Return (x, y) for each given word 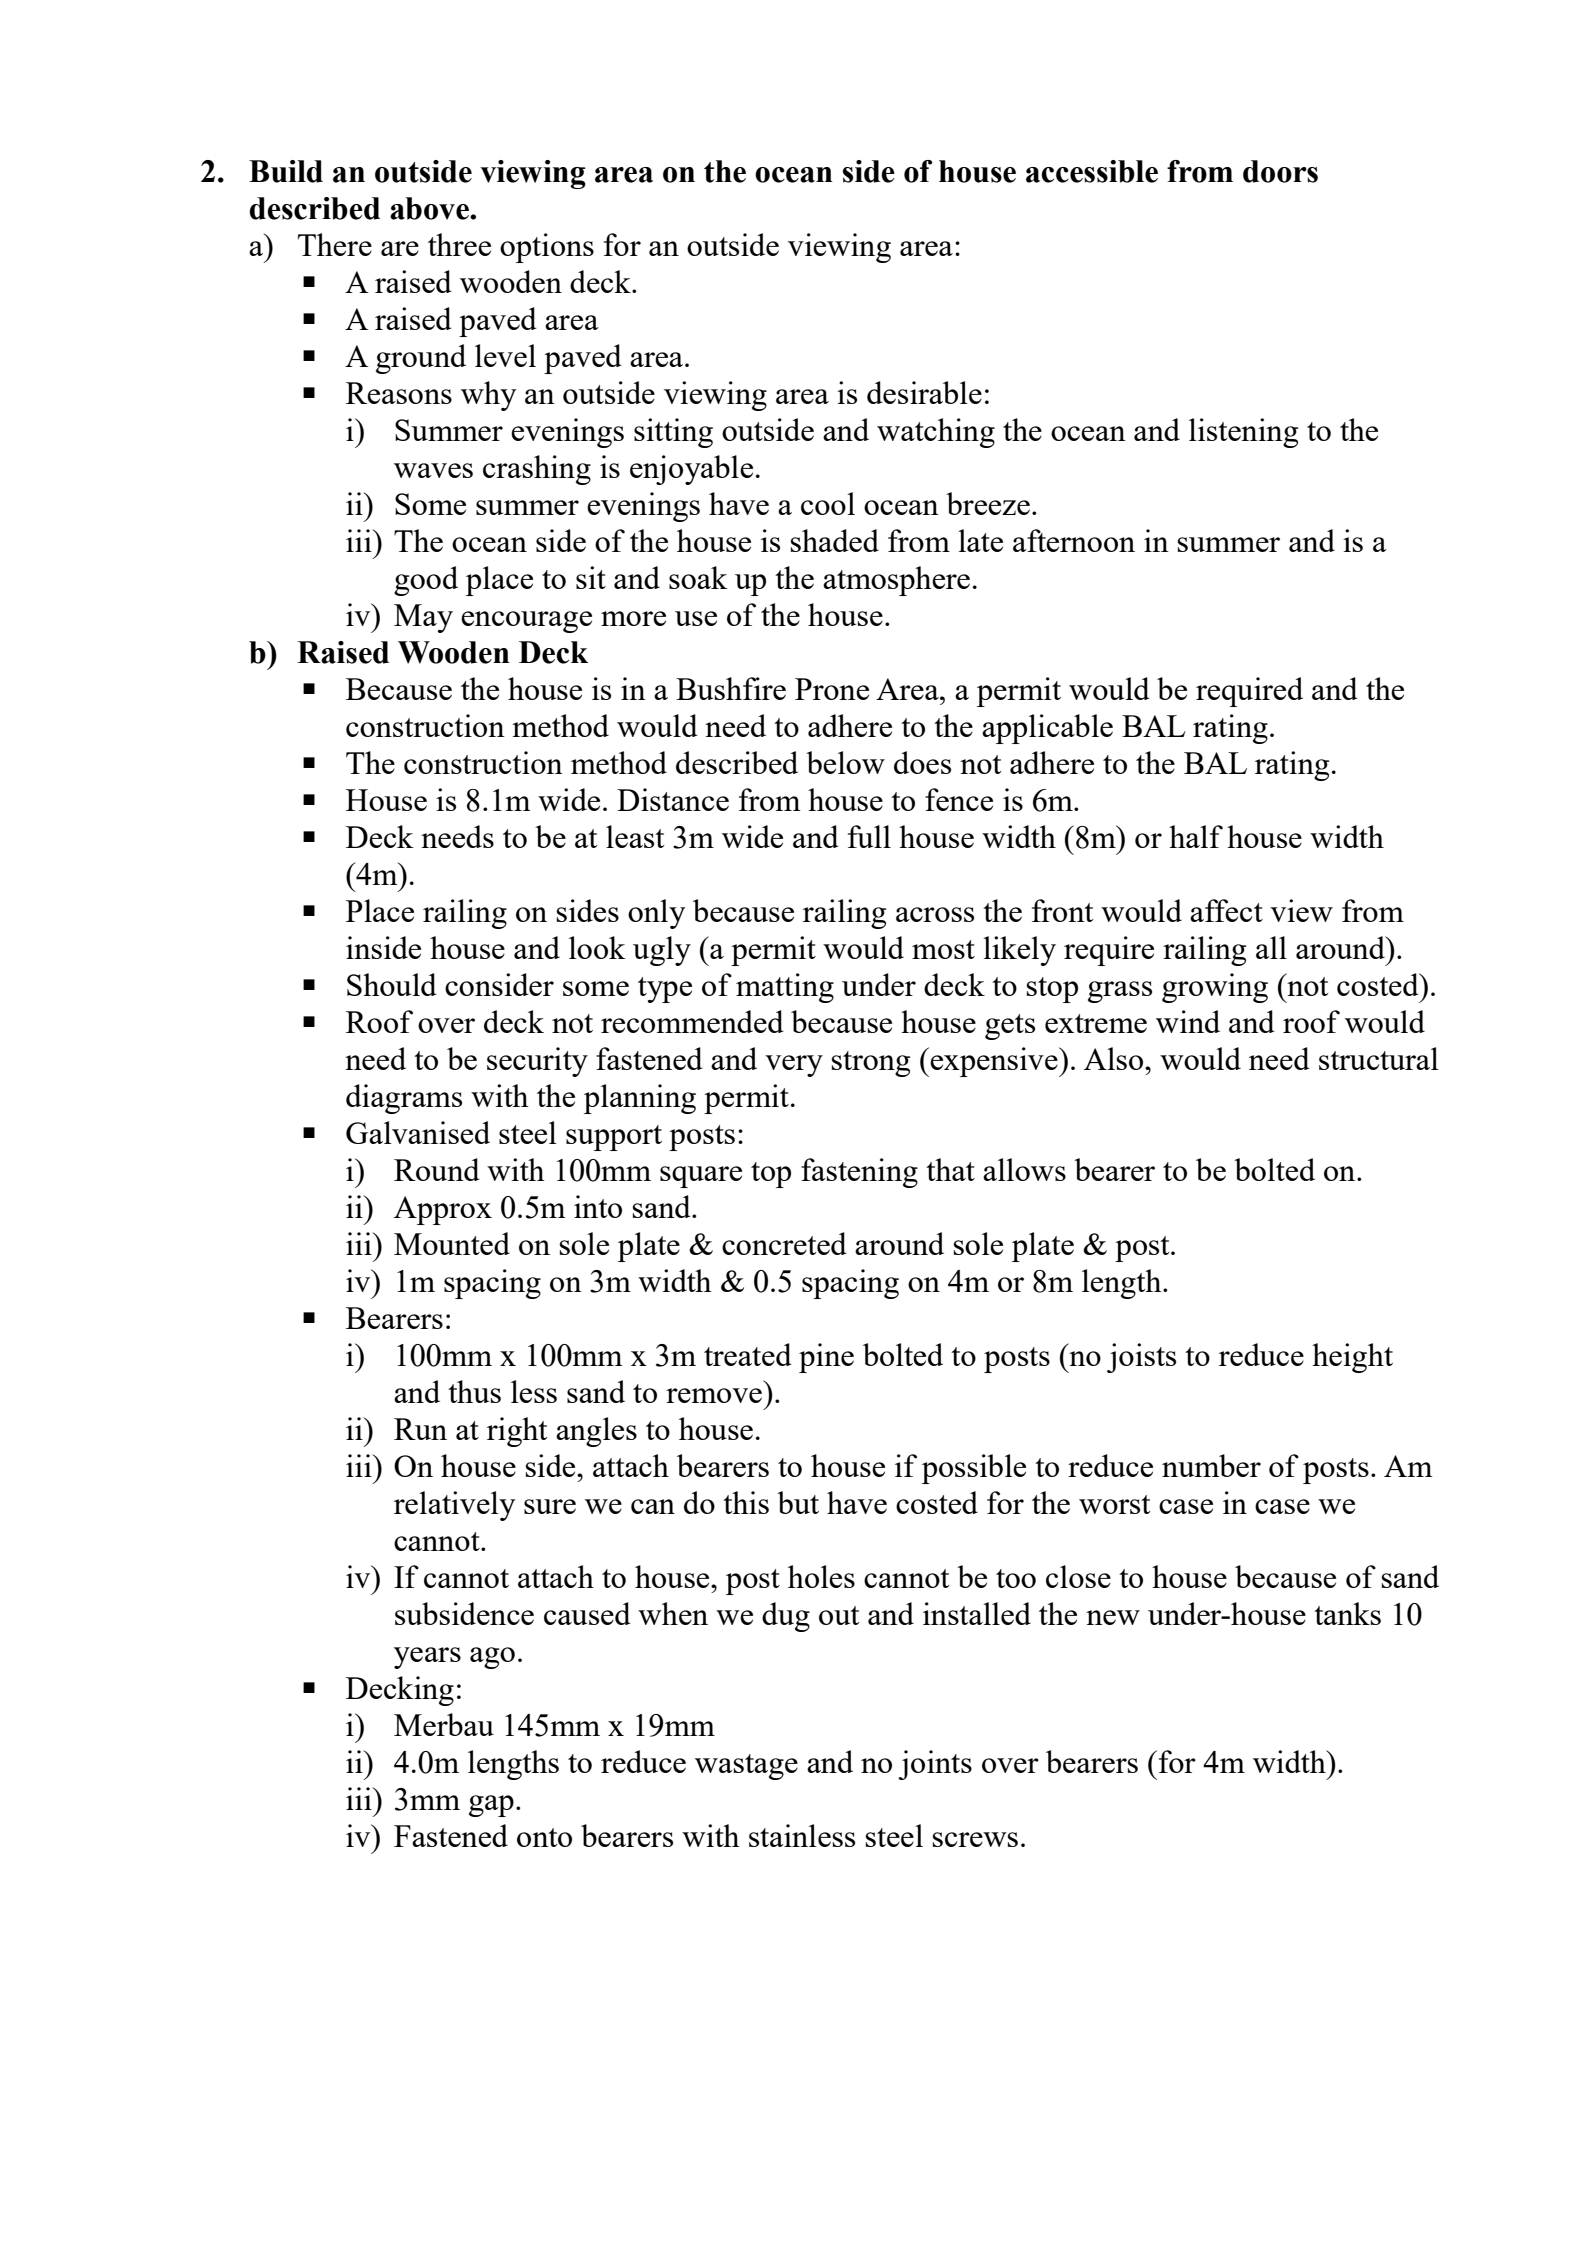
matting (785, 988)
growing (1215, 988)
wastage (746, 1767)
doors (1280, 171)
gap (491, 1806)
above (430, 208)
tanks (1347, 1613)
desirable (924, 392)
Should (392, 984)
